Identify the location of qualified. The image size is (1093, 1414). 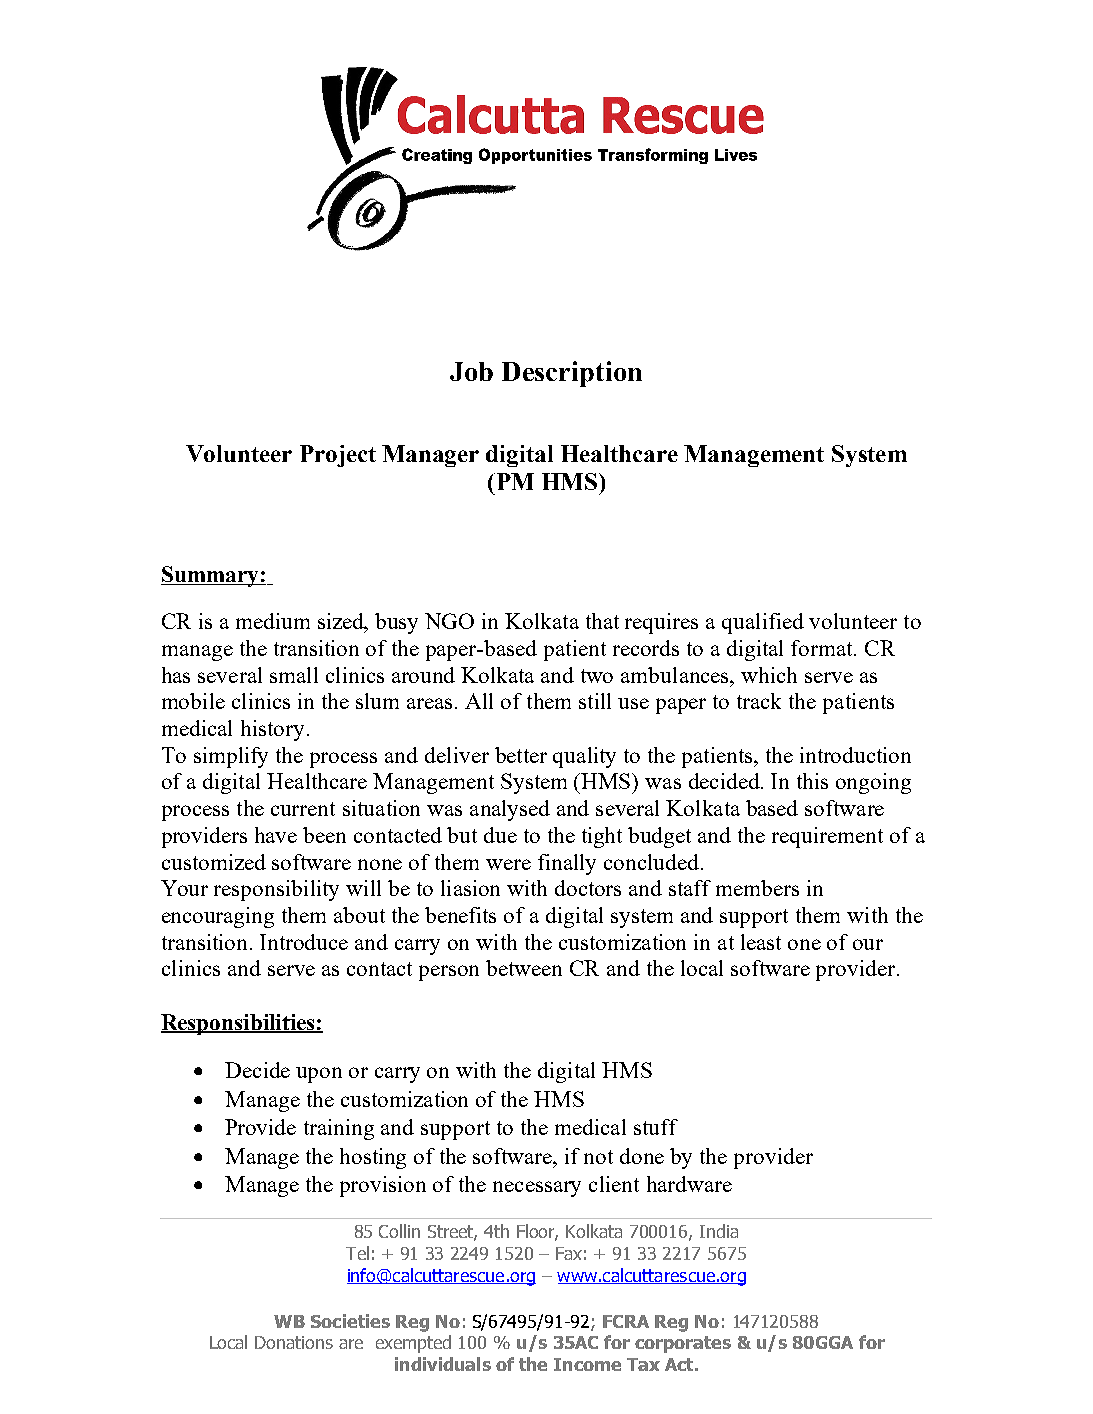
(763, 623).
